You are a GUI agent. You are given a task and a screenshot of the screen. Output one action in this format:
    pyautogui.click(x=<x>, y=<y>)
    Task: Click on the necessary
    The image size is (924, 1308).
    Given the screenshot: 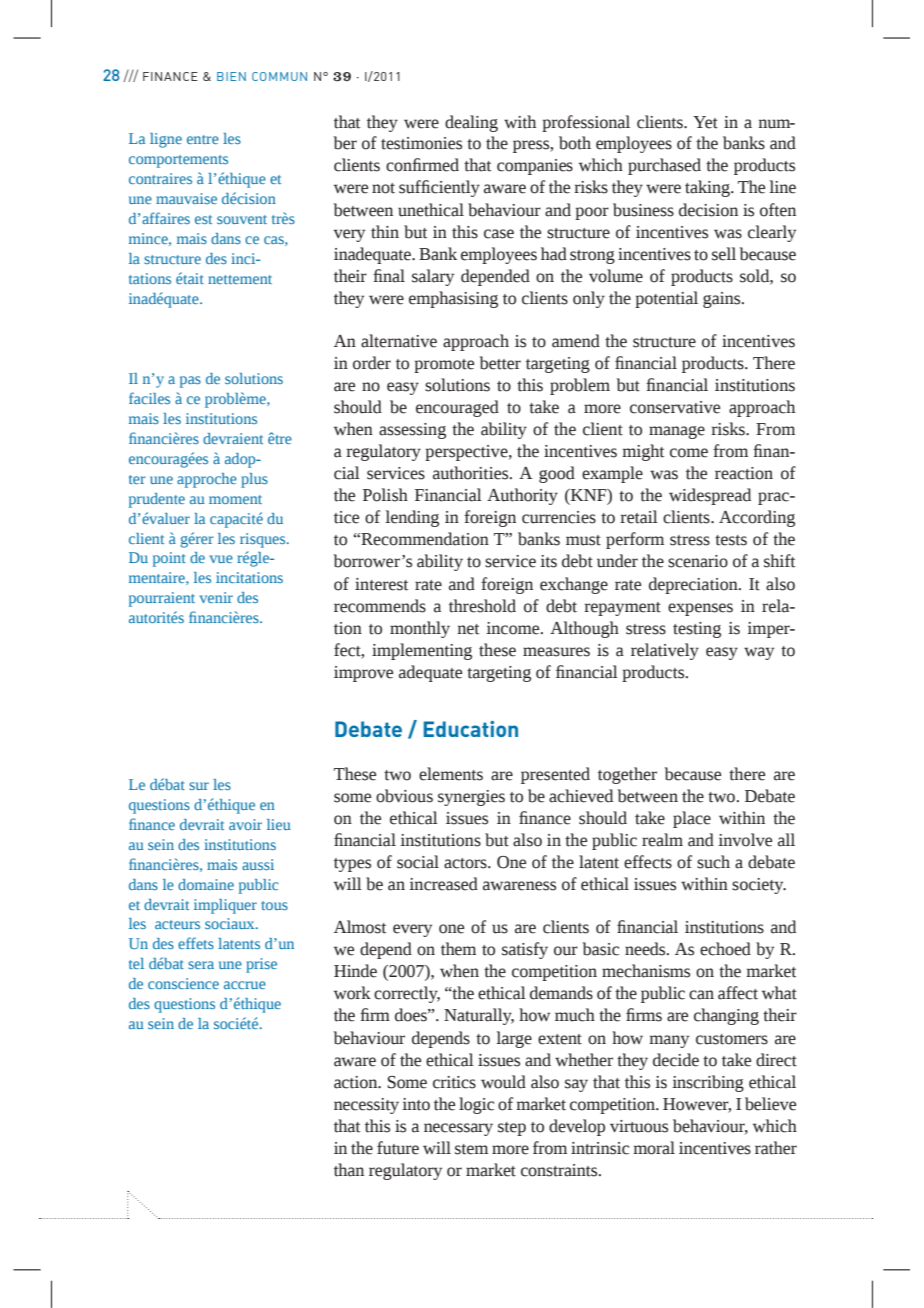 What is the action you would take?
    pyautogui.click(x=458, y=1129)
